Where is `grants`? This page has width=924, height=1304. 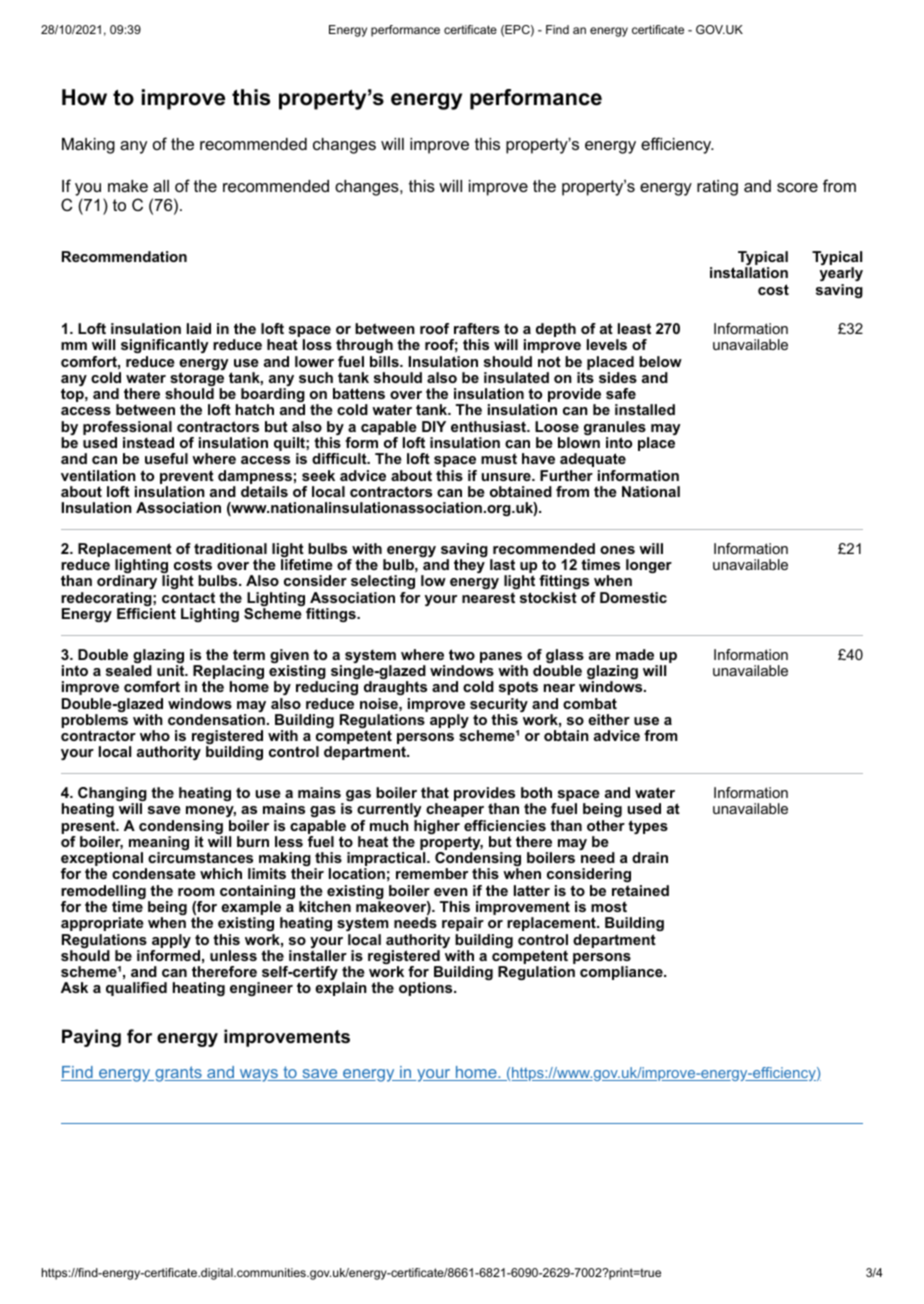
grants is located at coordinates (178, 1074).
